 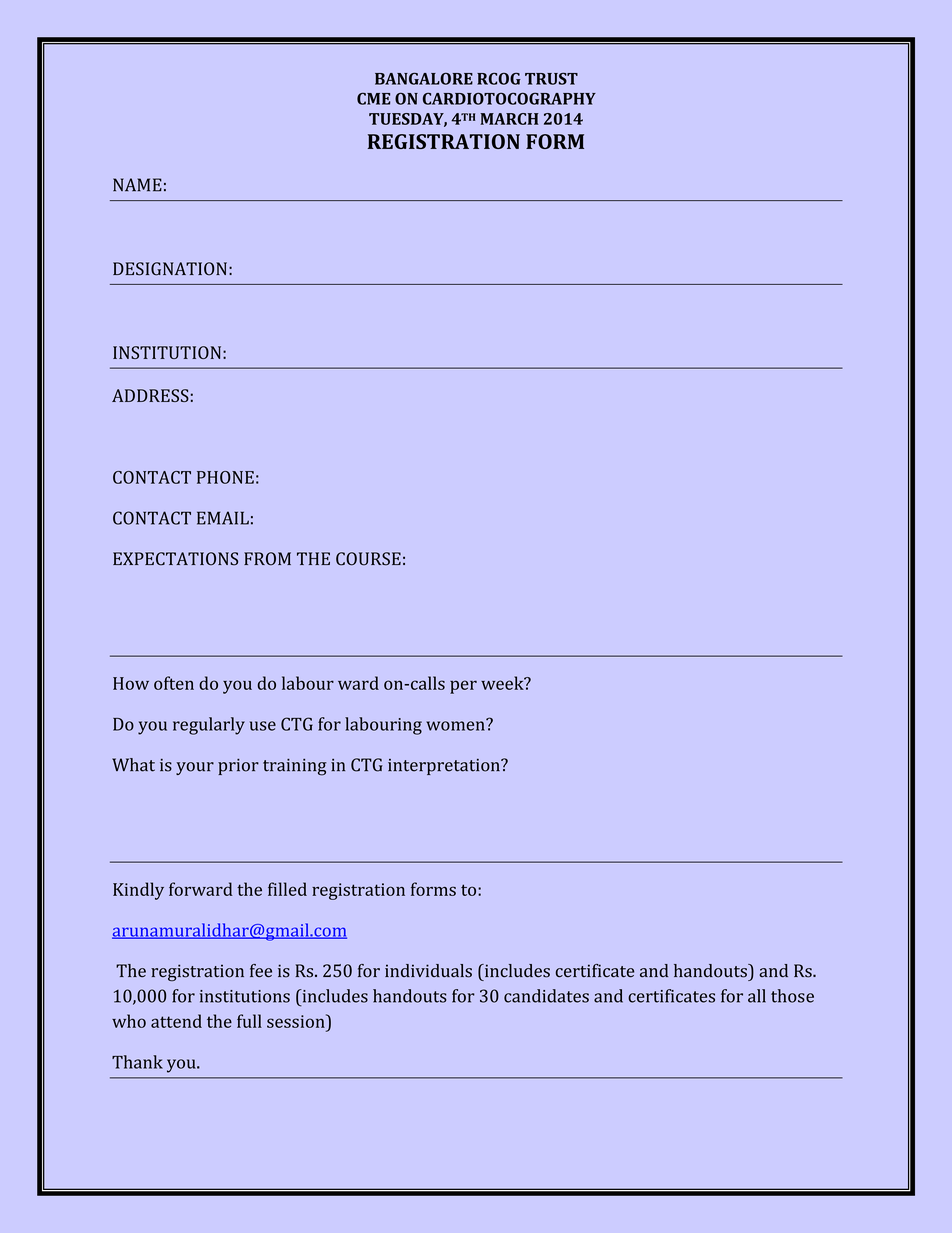 What do you see at coordinates (463, 687) in the screenshot?
I see `per` at bounding box center [463, 687].
